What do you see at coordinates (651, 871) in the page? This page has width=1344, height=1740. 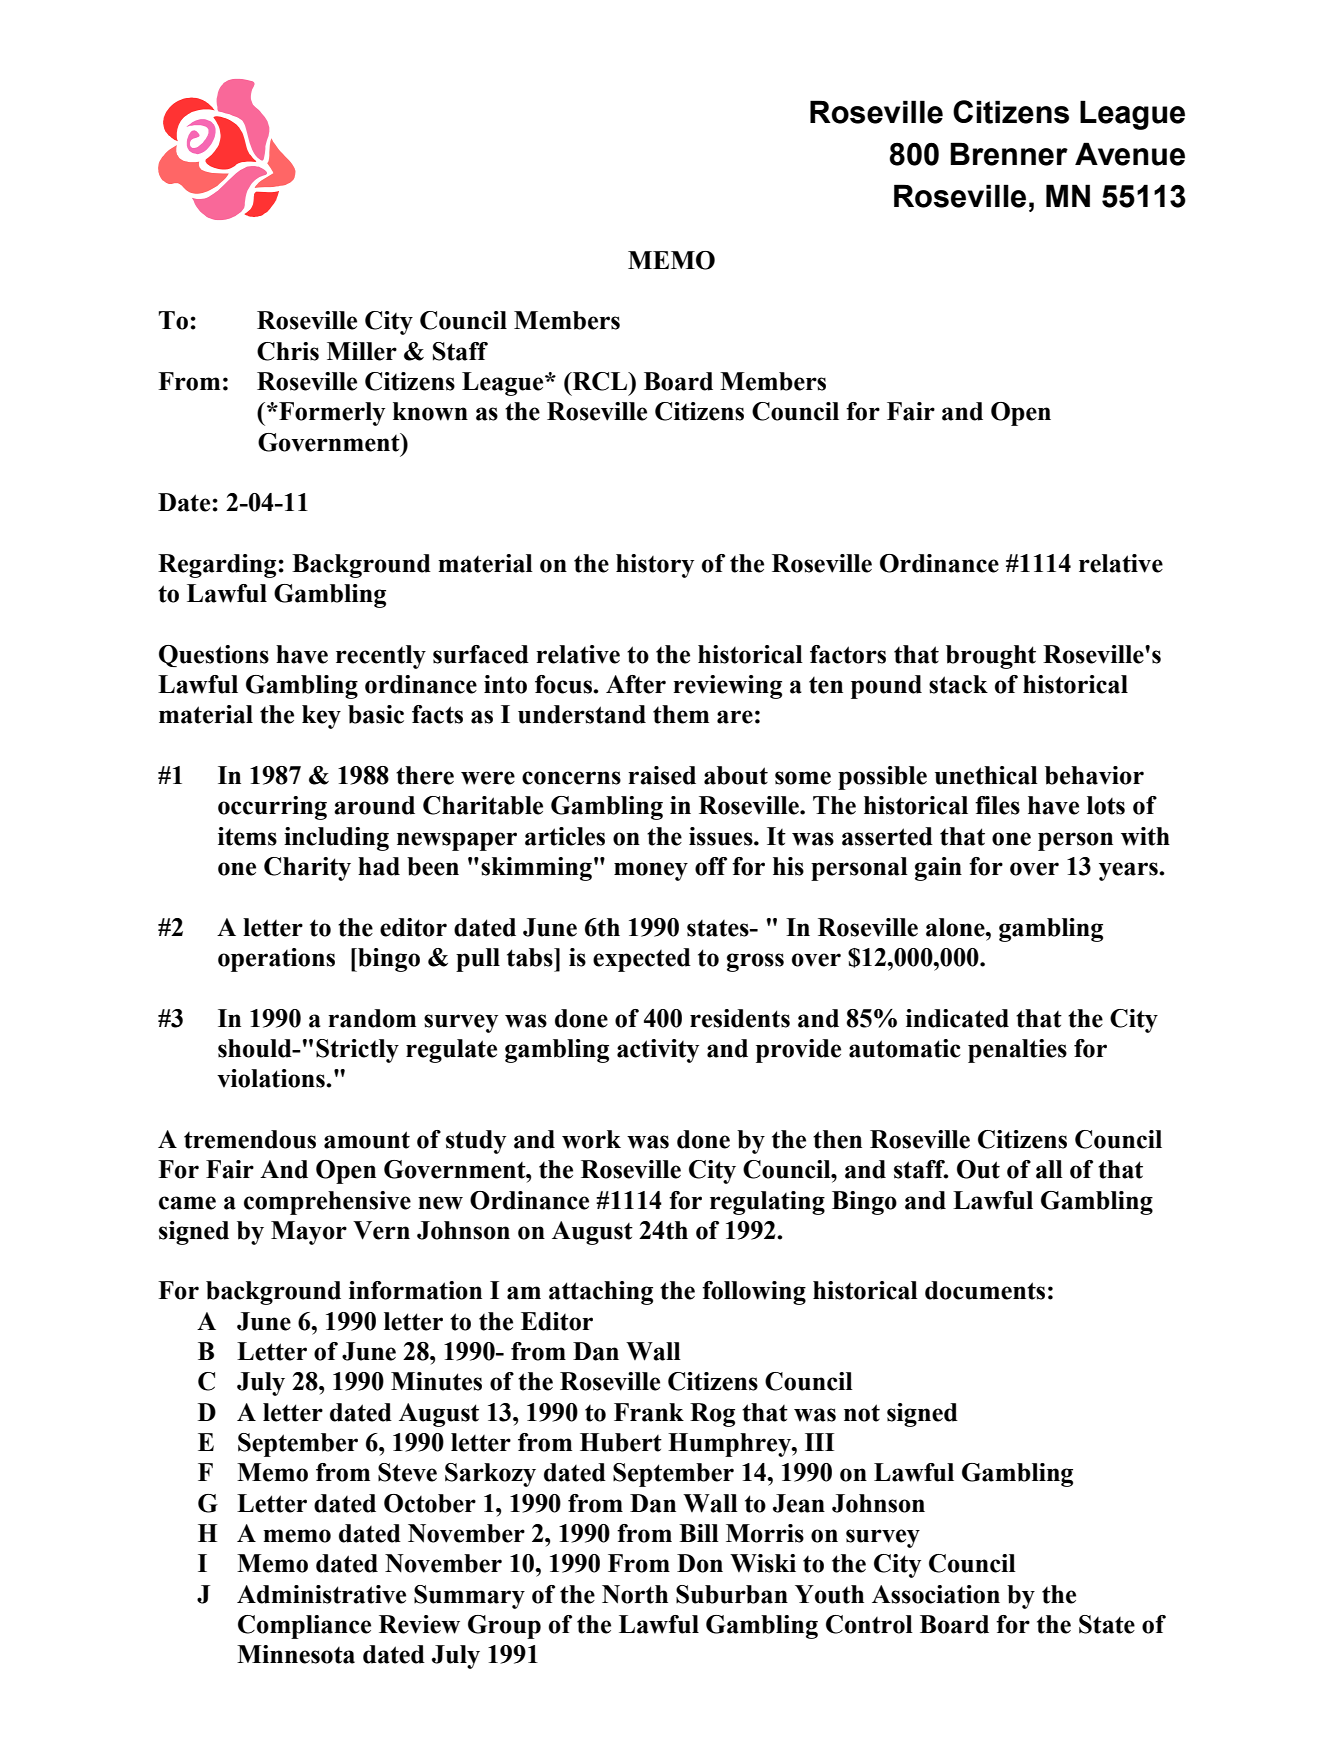 I see `money` at bounding box center [651, 871].
